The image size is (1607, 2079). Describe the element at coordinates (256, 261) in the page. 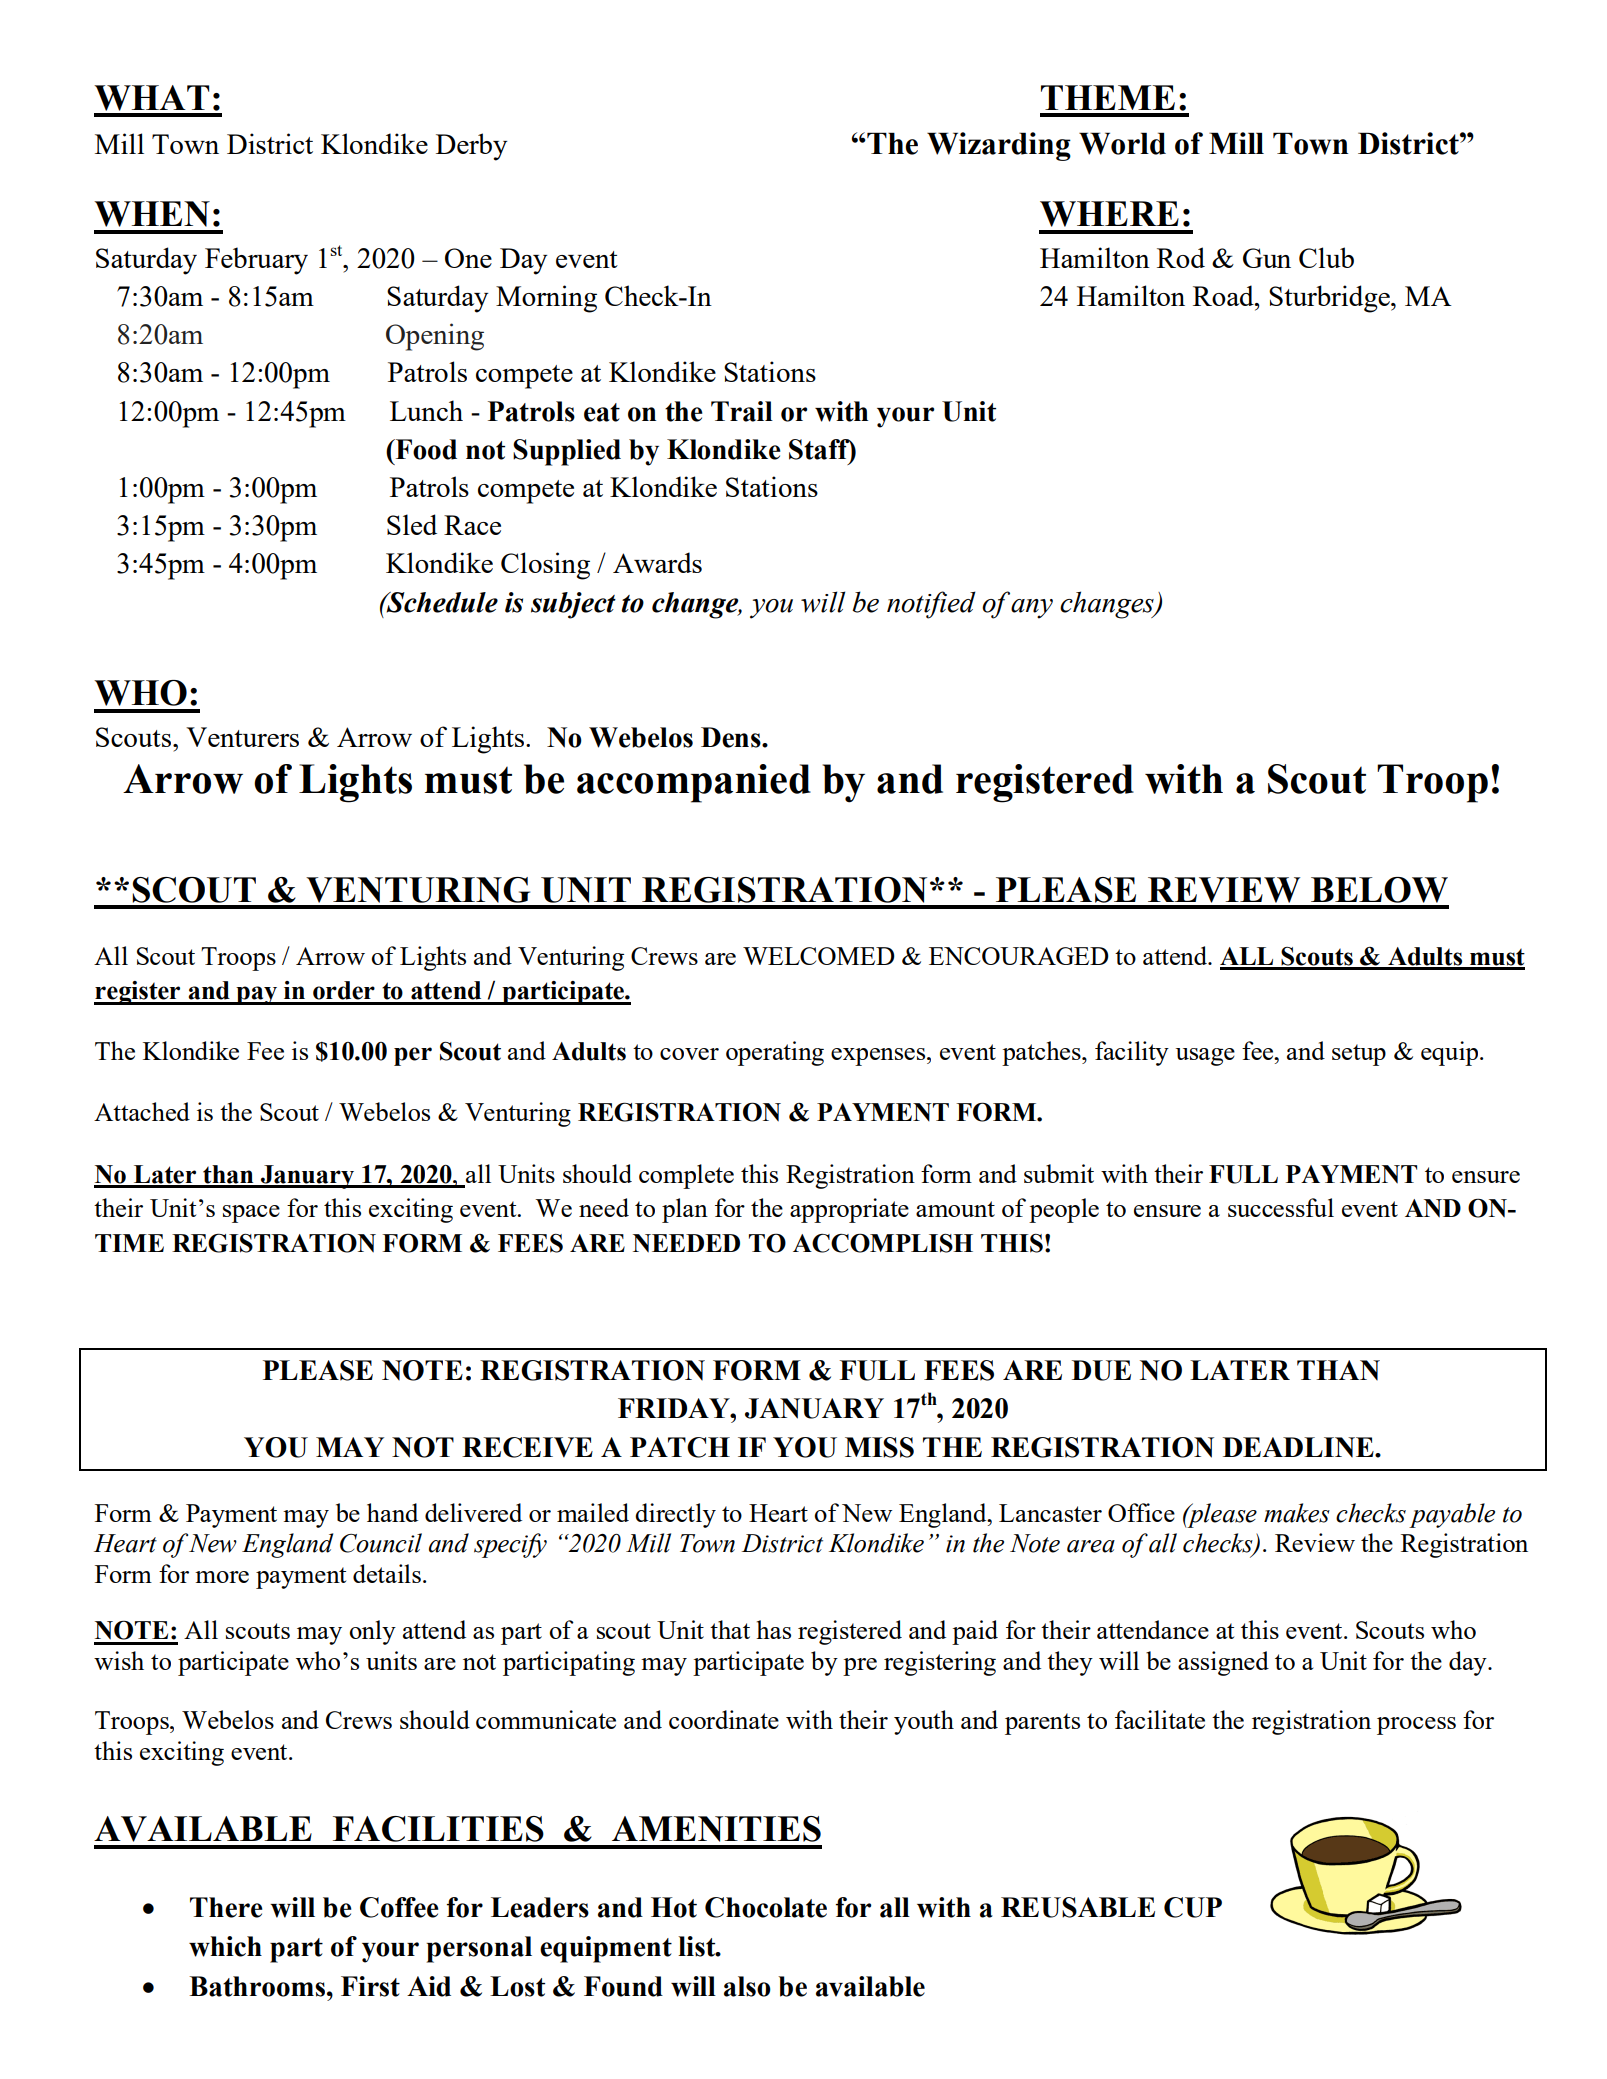

I see `February` at that location.
